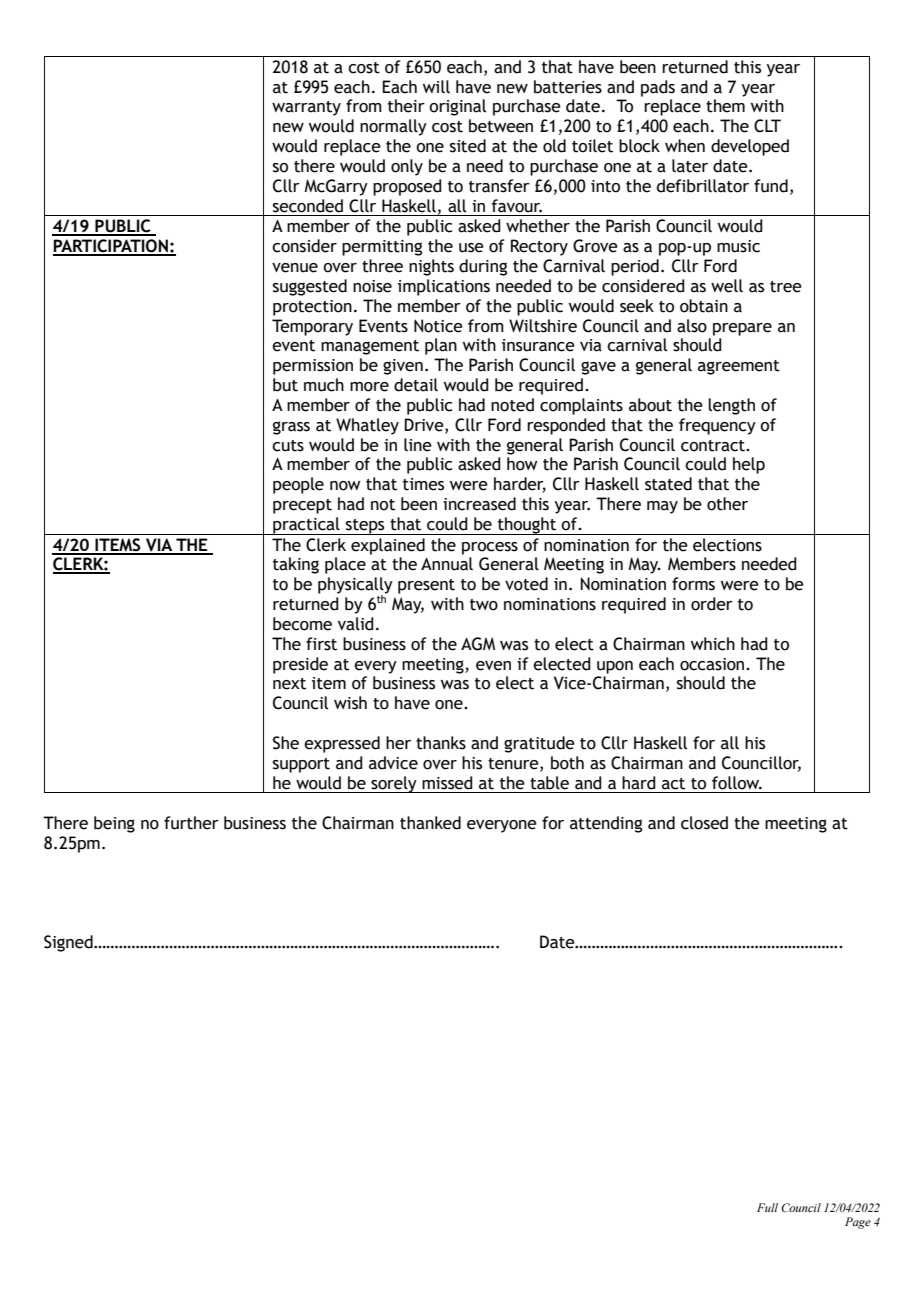 Image resolution: width=924 pixels, height=1308 pixels. I want to click on occasion, so click(713, 664).
